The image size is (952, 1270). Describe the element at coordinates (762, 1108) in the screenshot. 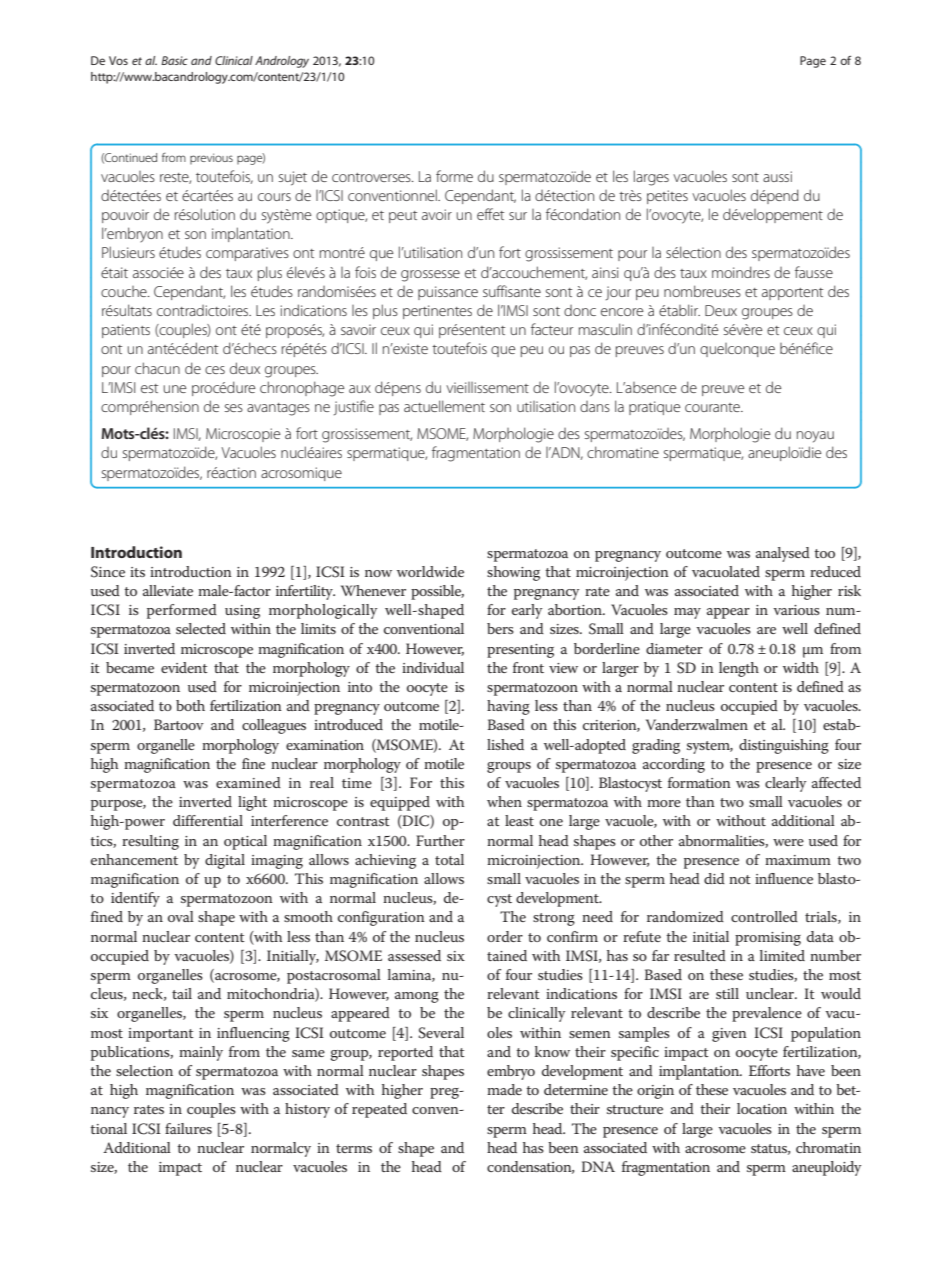

I see `location` at that location.
